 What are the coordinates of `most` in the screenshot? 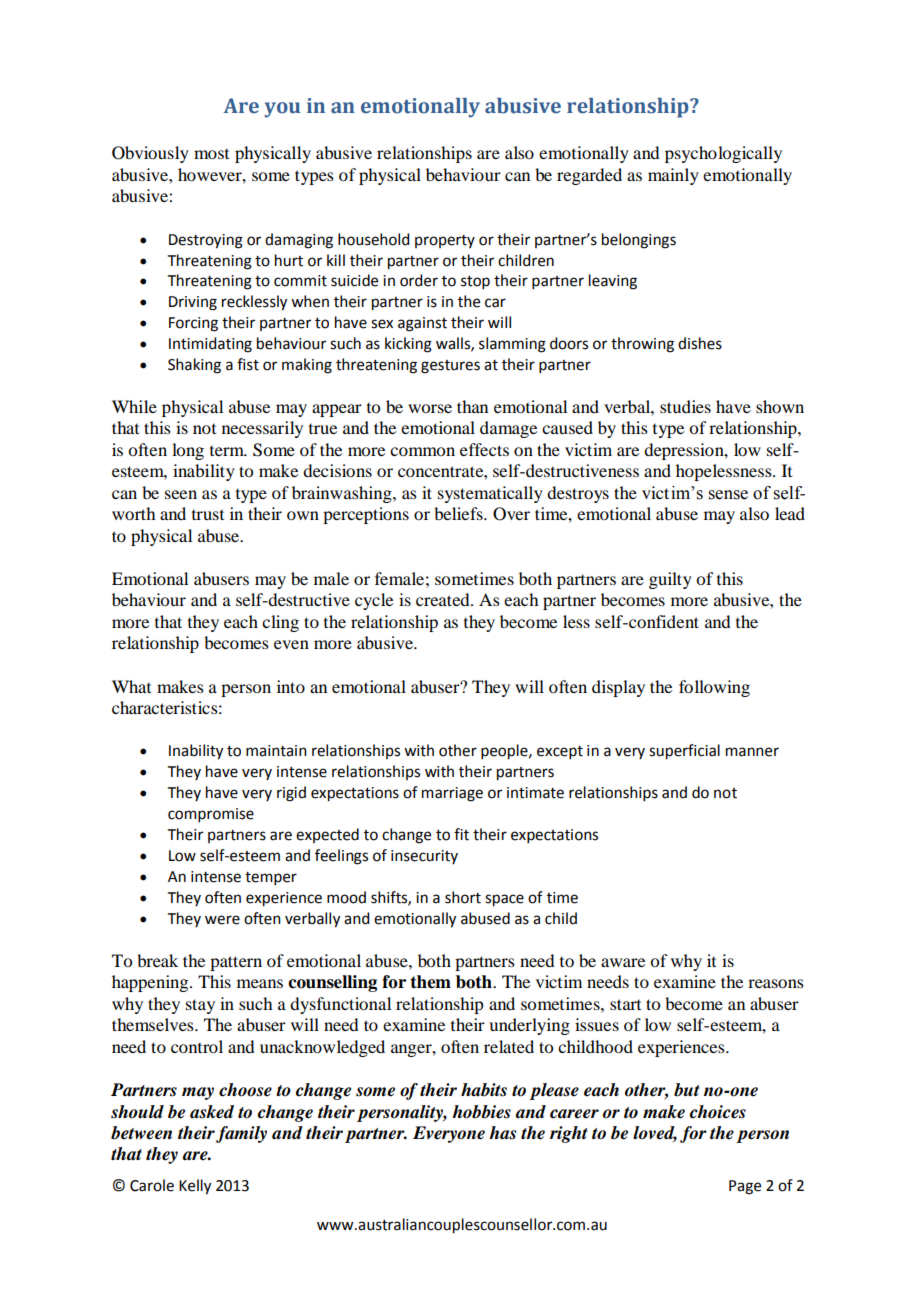 It's located at (211, 154).
